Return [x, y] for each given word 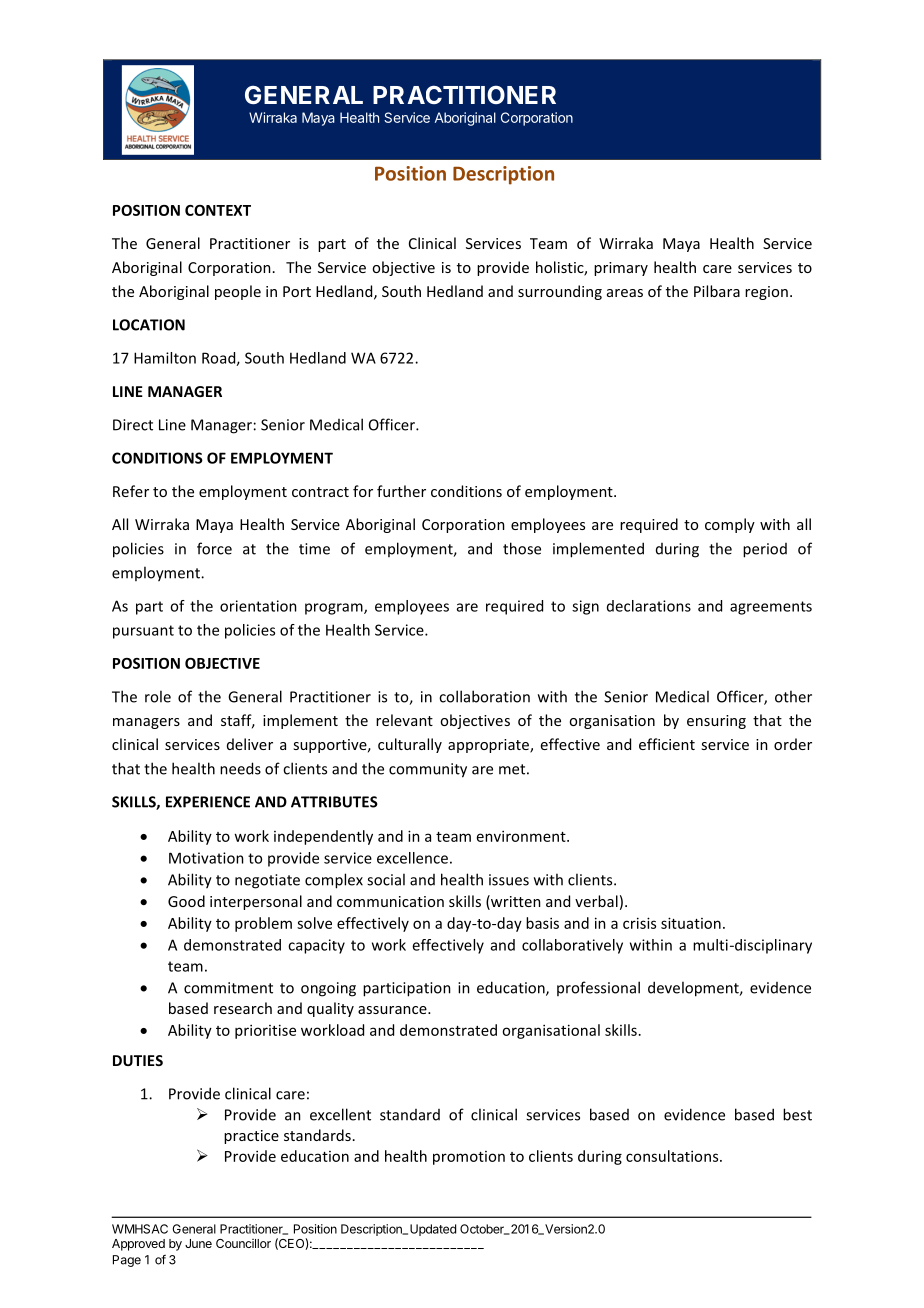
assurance [393, 1010]
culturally [410, 745]
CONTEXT [218, 210]
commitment [228, 988]
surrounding [560, 292]
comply [730, 525]
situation [691, 923]
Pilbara [717, 291]
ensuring [716, 722]
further [401, 491]
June [198, 1243]
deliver [250, 744]
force [214, 548]
